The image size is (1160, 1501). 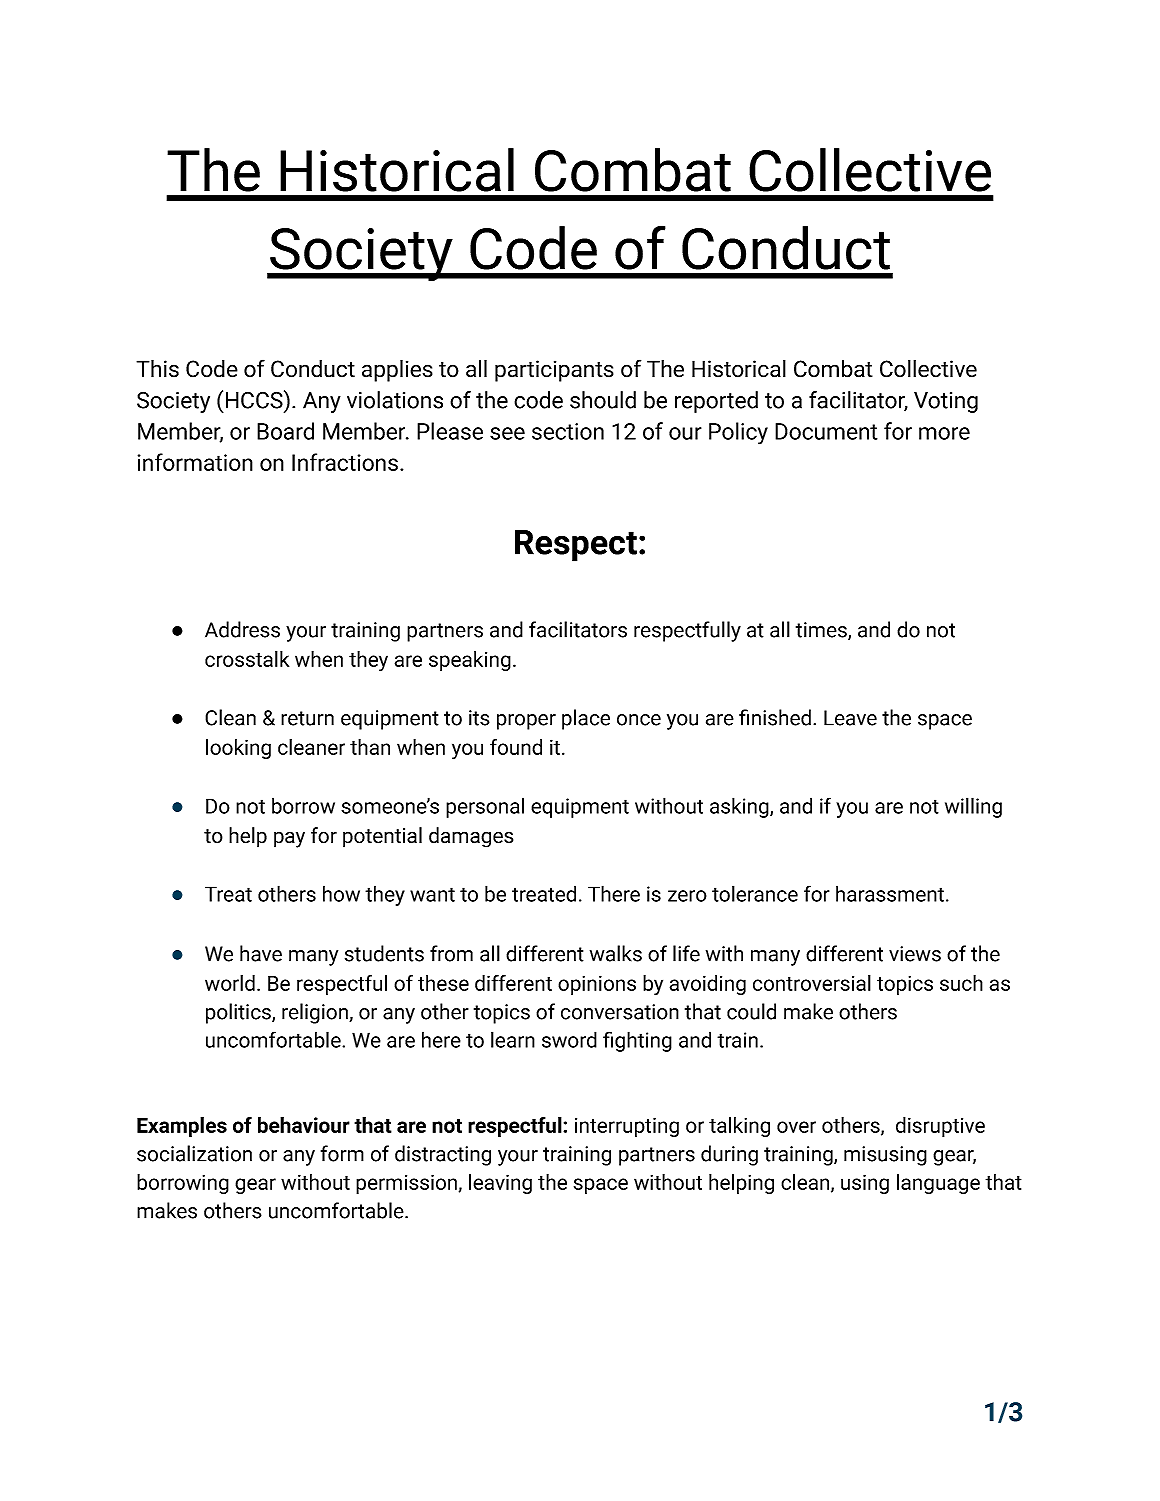 I want to click on found, so click(x=516, y=747).
